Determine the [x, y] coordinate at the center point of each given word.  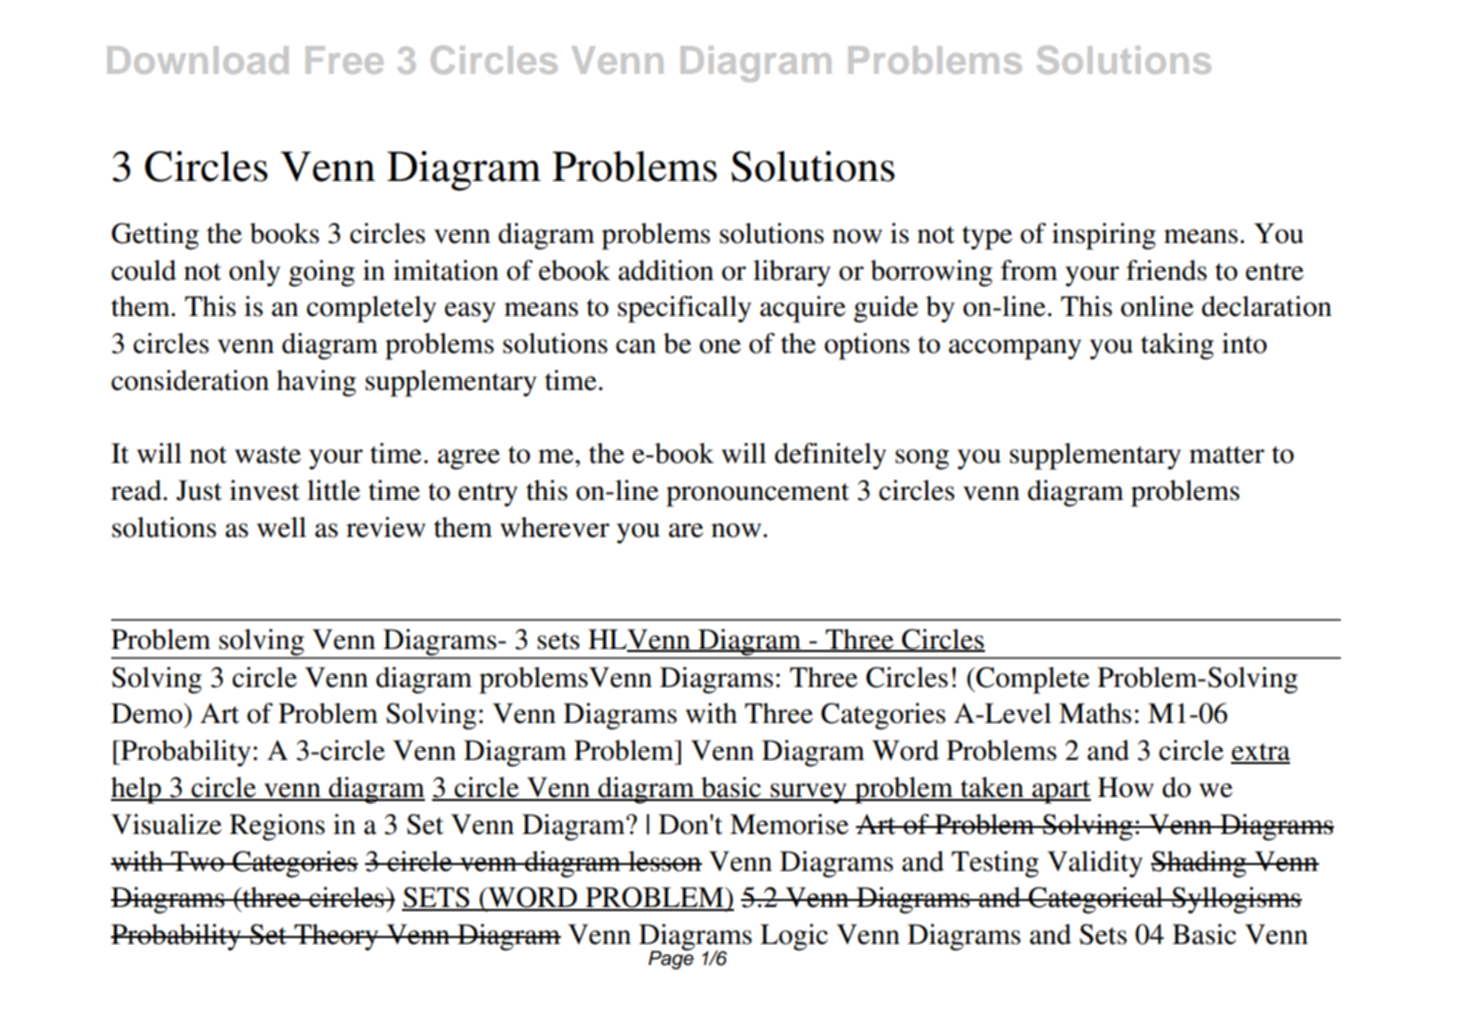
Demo [148, 713]
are [686, 530]
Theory [336, 937]
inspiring [1104, 236]
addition [666, 270]
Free [345, 60]
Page [671, 959]
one [720, 346]
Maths [1095, 713]
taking [1177, 346]
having [316, 383]
